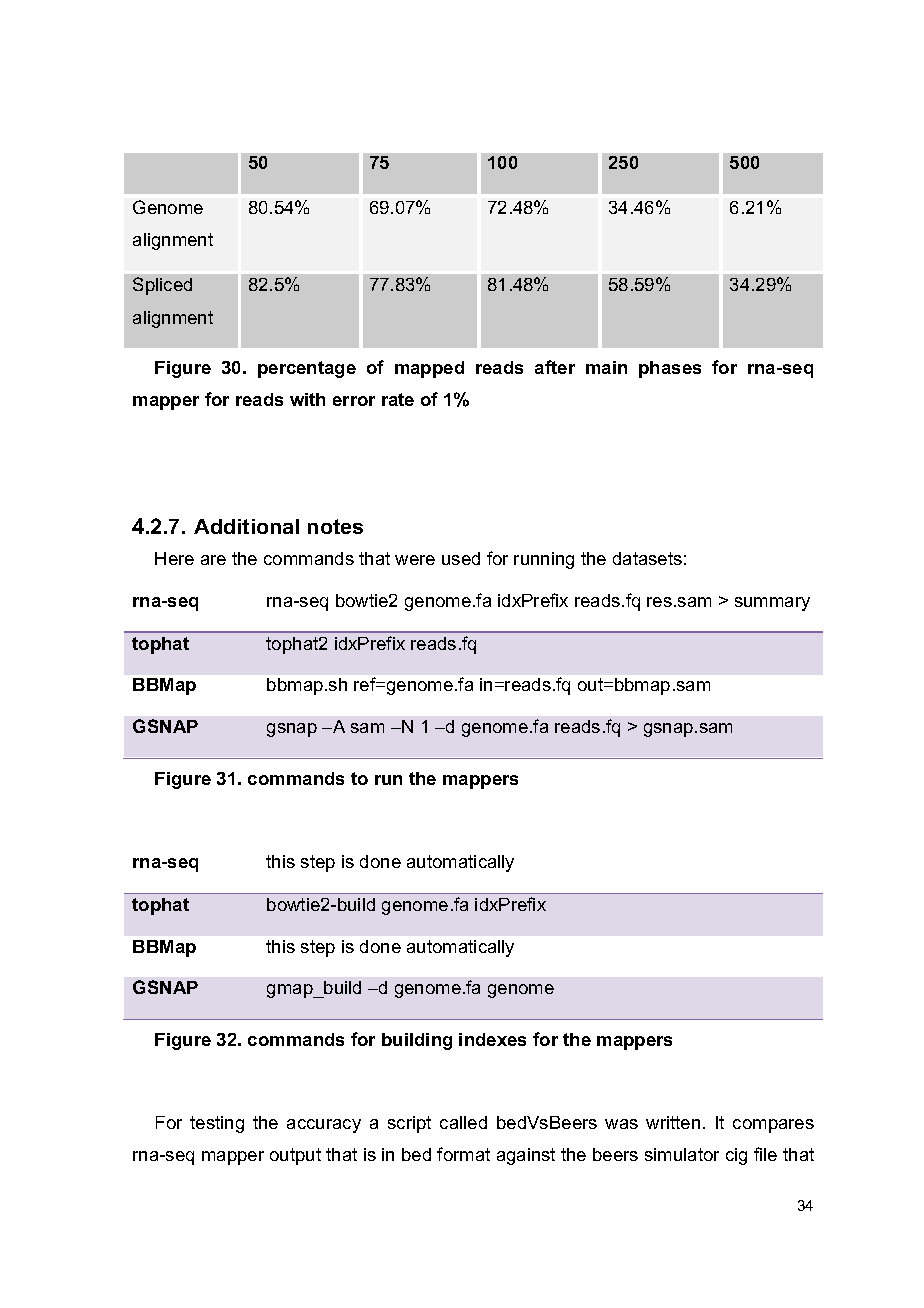  I want to click on running, so click(544, 560).
